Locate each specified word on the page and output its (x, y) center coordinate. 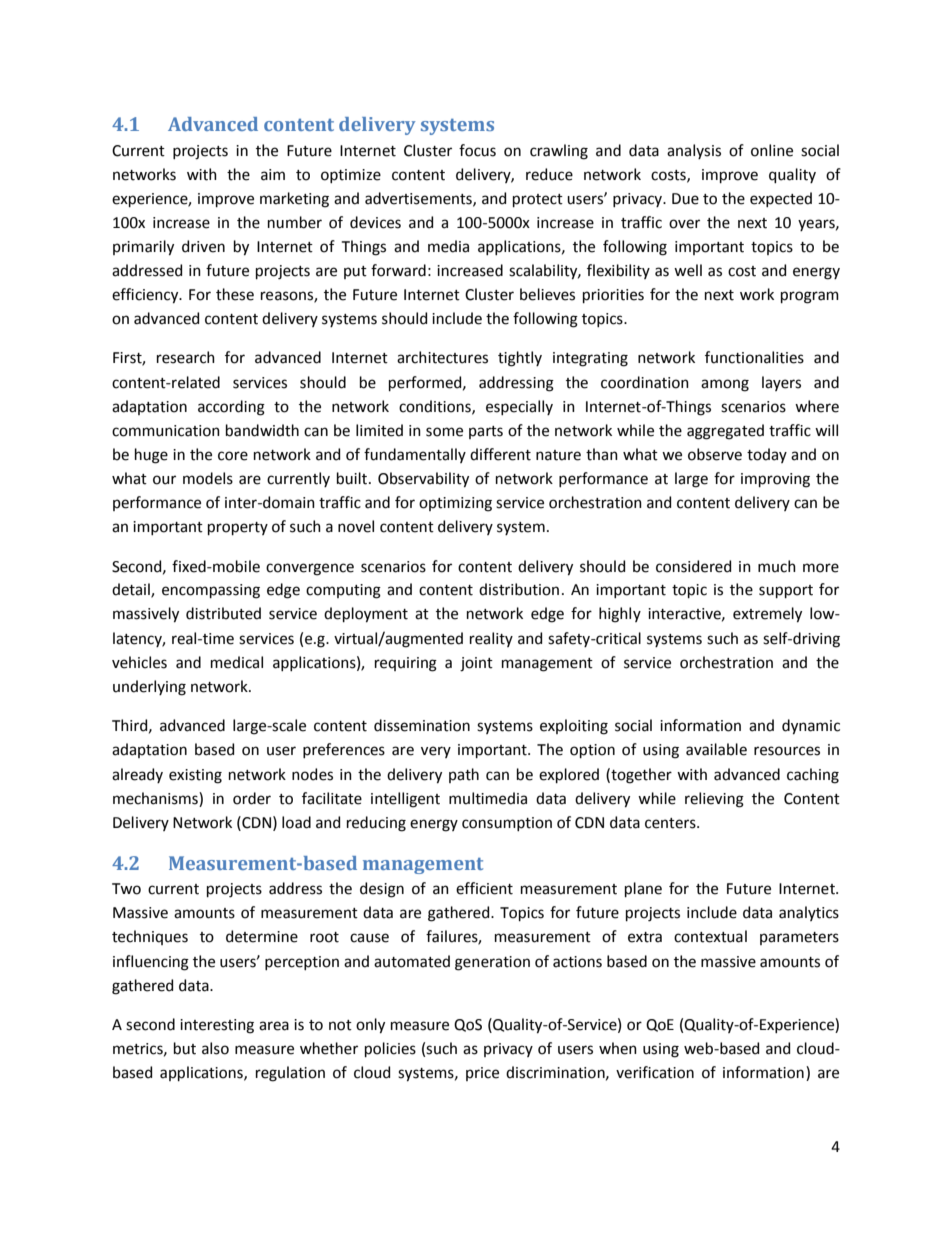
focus (477, 150)
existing (195, 776)
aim (273, 175)
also (215, 1048)
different (500, 454)
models (208, 478)
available (716, 749)
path (464, 775)
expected (781, 199)
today (767, 455)
